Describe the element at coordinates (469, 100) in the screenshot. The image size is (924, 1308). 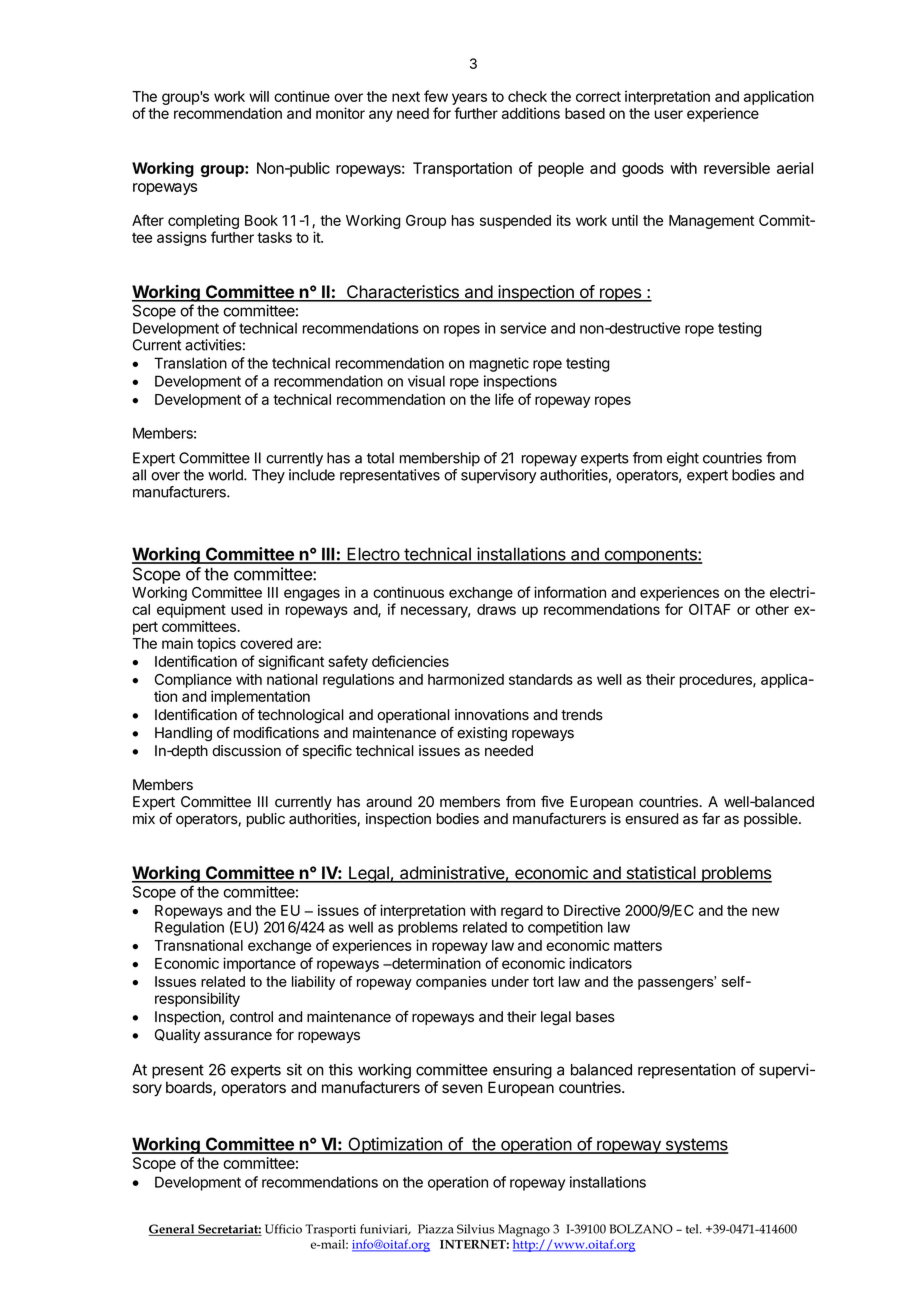
I see `years` at that location.
